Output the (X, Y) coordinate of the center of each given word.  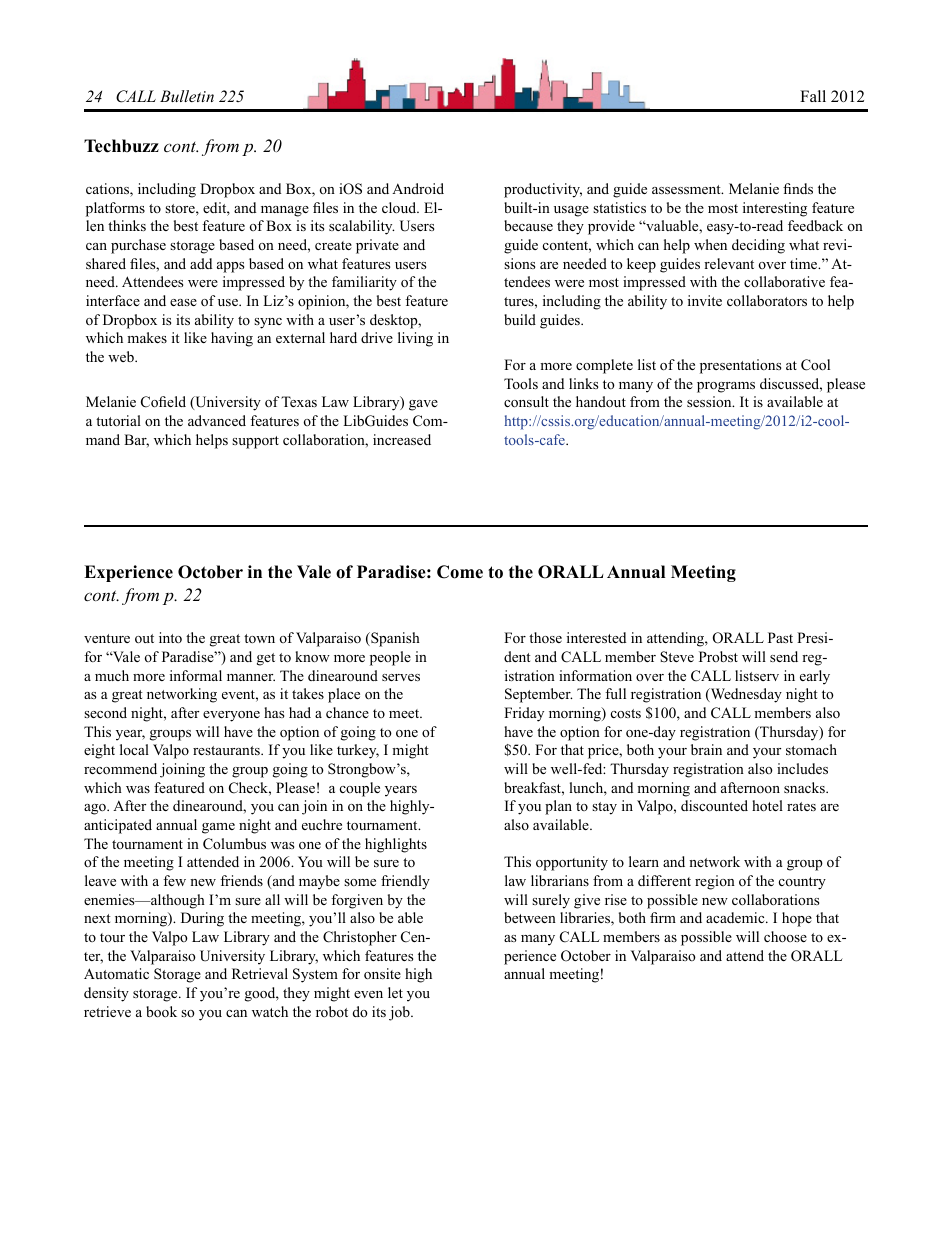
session (710, 401)
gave (423, 405)
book (161, 1012)
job (400, 1013)
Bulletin (187, 96)
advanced (217, 420)
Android (418, 188)
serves (401, 677)
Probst (718, 656)
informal (196, 675)
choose (785, 936)
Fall (813, 96)
